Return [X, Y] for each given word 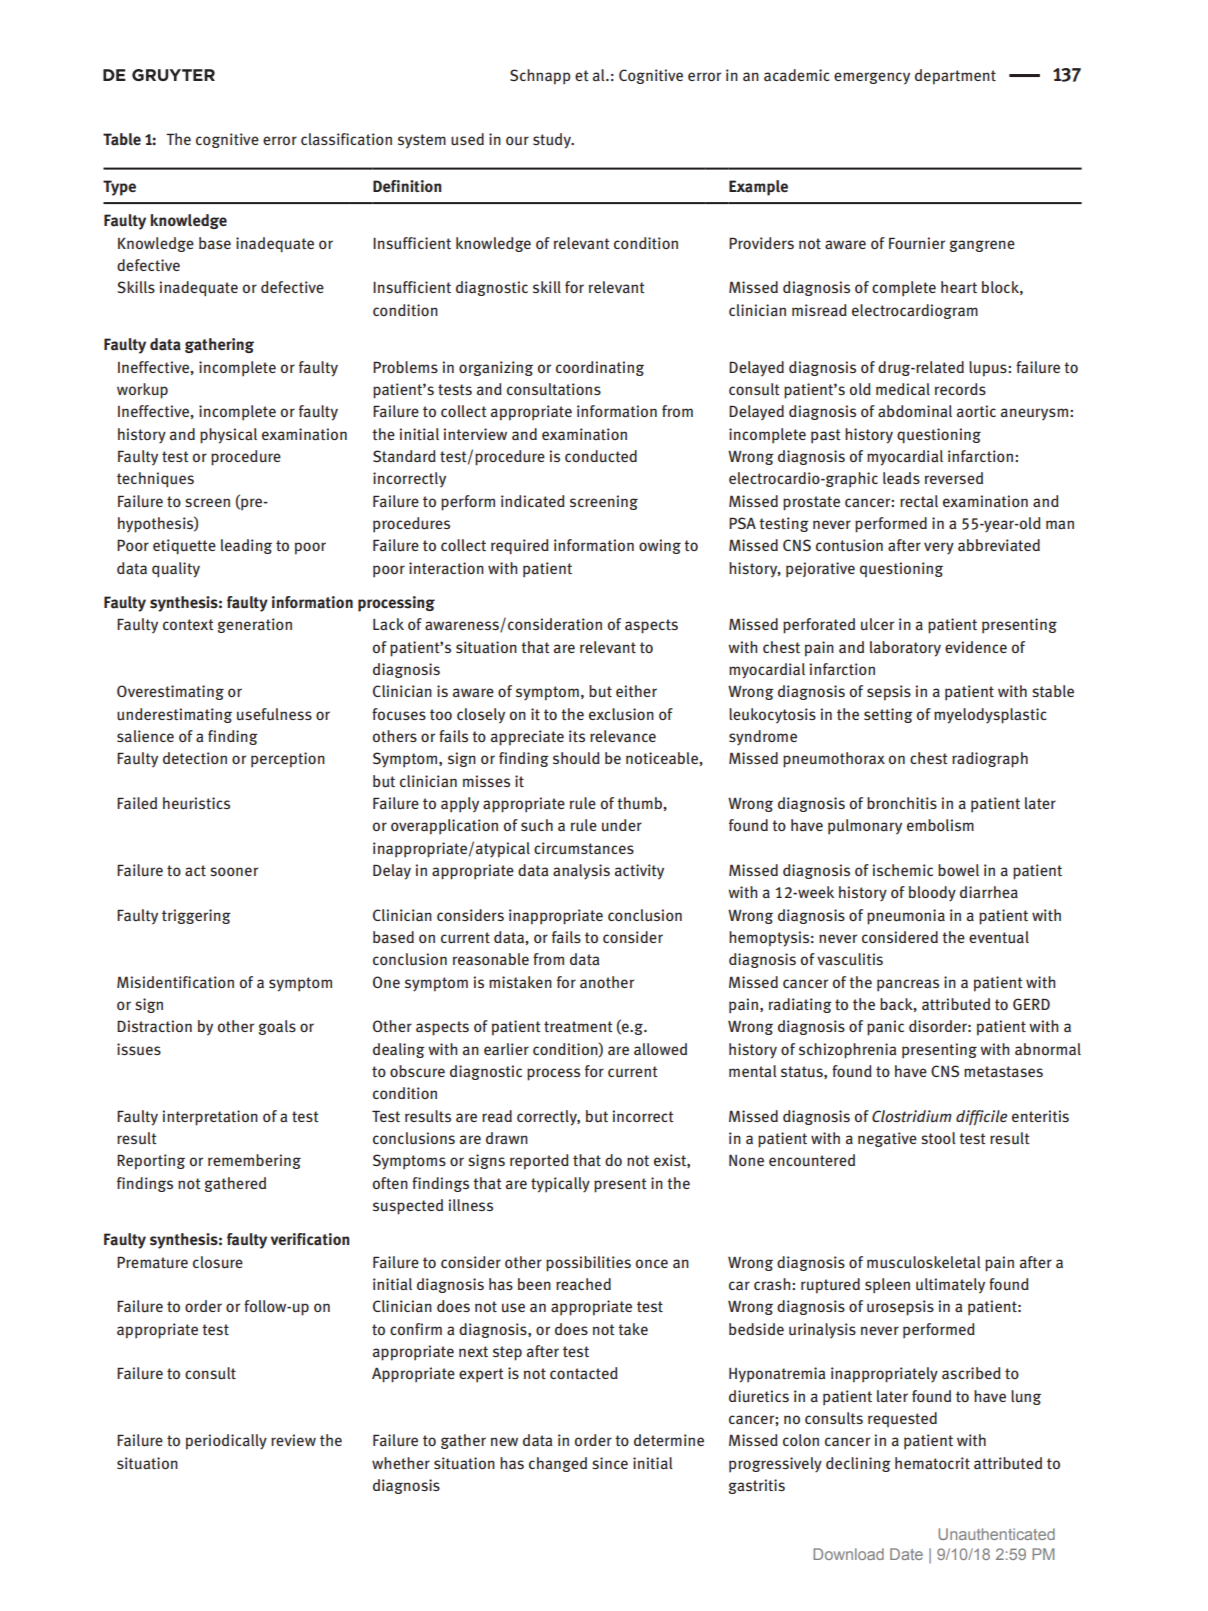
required [520, 547]
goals [277, 1027]
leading [246, 546]
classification [346, 139]
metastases [1003, 1072]
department [955, 77]
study [553, 141]
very [939, 548]
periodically [226, 1442]
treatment [578, 1027]
